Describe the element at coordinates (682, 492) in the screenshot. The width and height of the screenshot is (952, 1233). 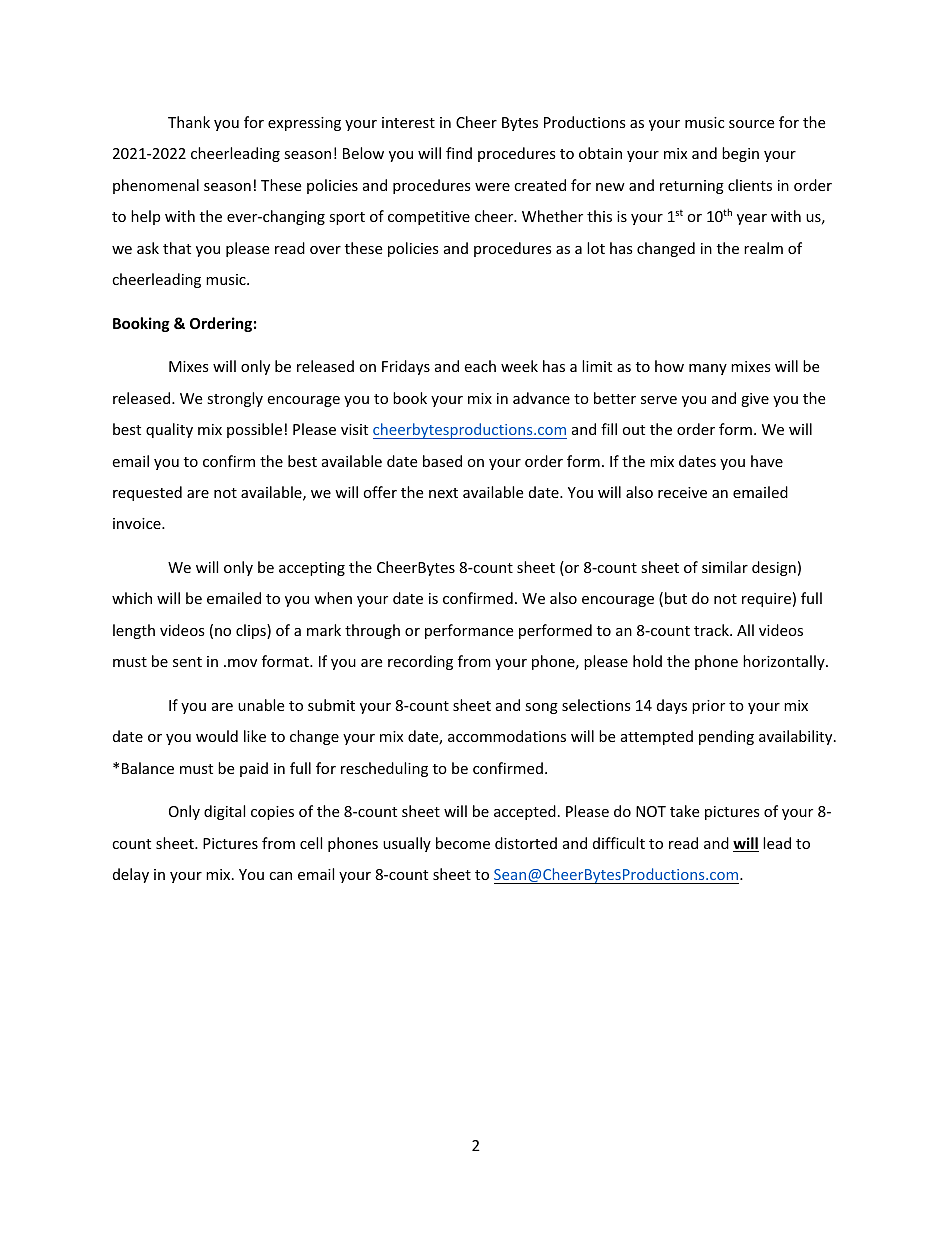
I see `receive` at that location.
